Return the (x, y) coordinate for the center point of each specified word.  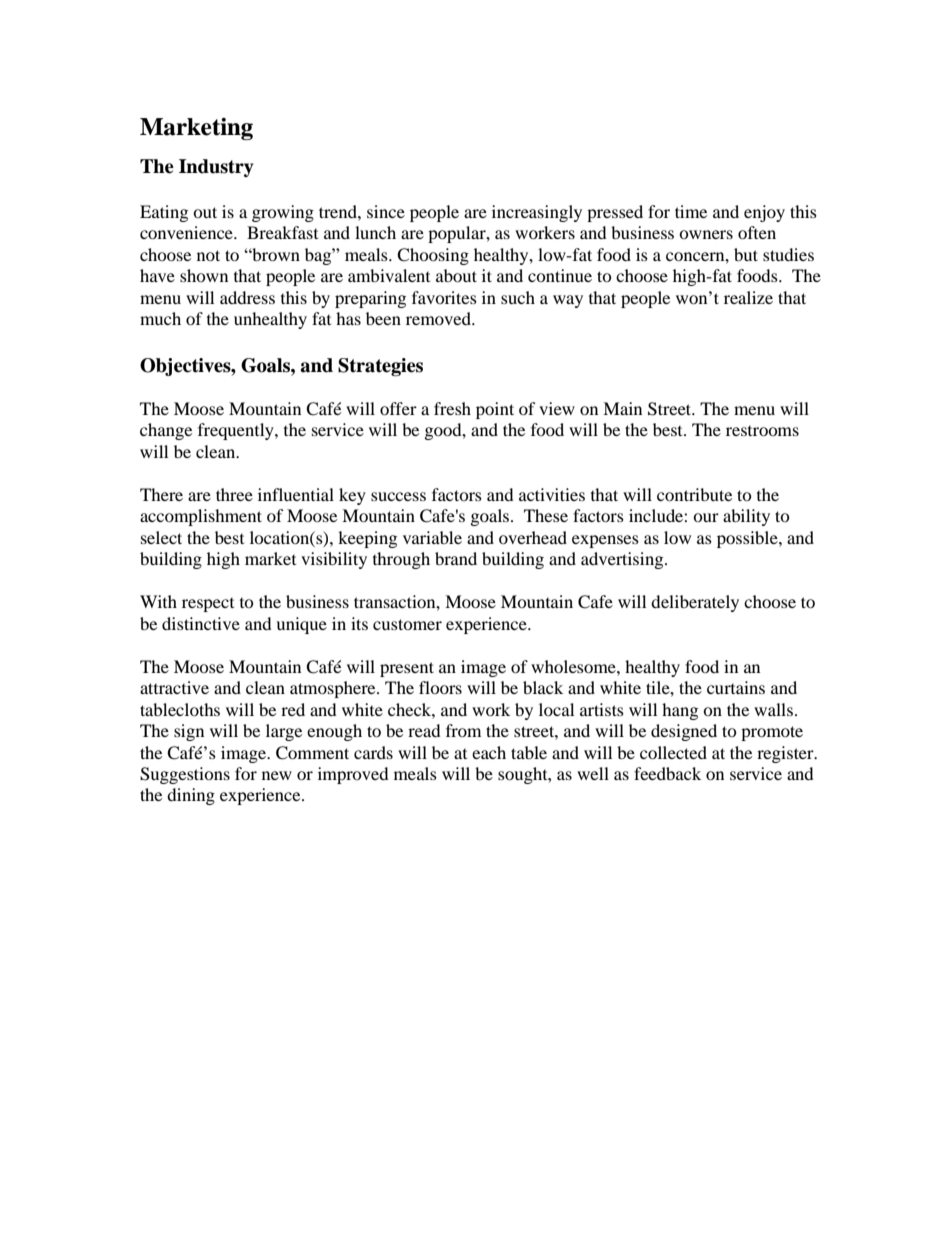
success (398, 496)
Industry (216, 168)
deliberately (695, 603)
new (277, 775)
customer (407, 624)
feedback (667, 773)
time (691, 211)
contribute (694, 494)
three (234, 494)
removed (439, 318)
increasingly (537, 213)
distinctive (201, 623)
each (489, 752)
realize (748, 297)
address (247, 297)
